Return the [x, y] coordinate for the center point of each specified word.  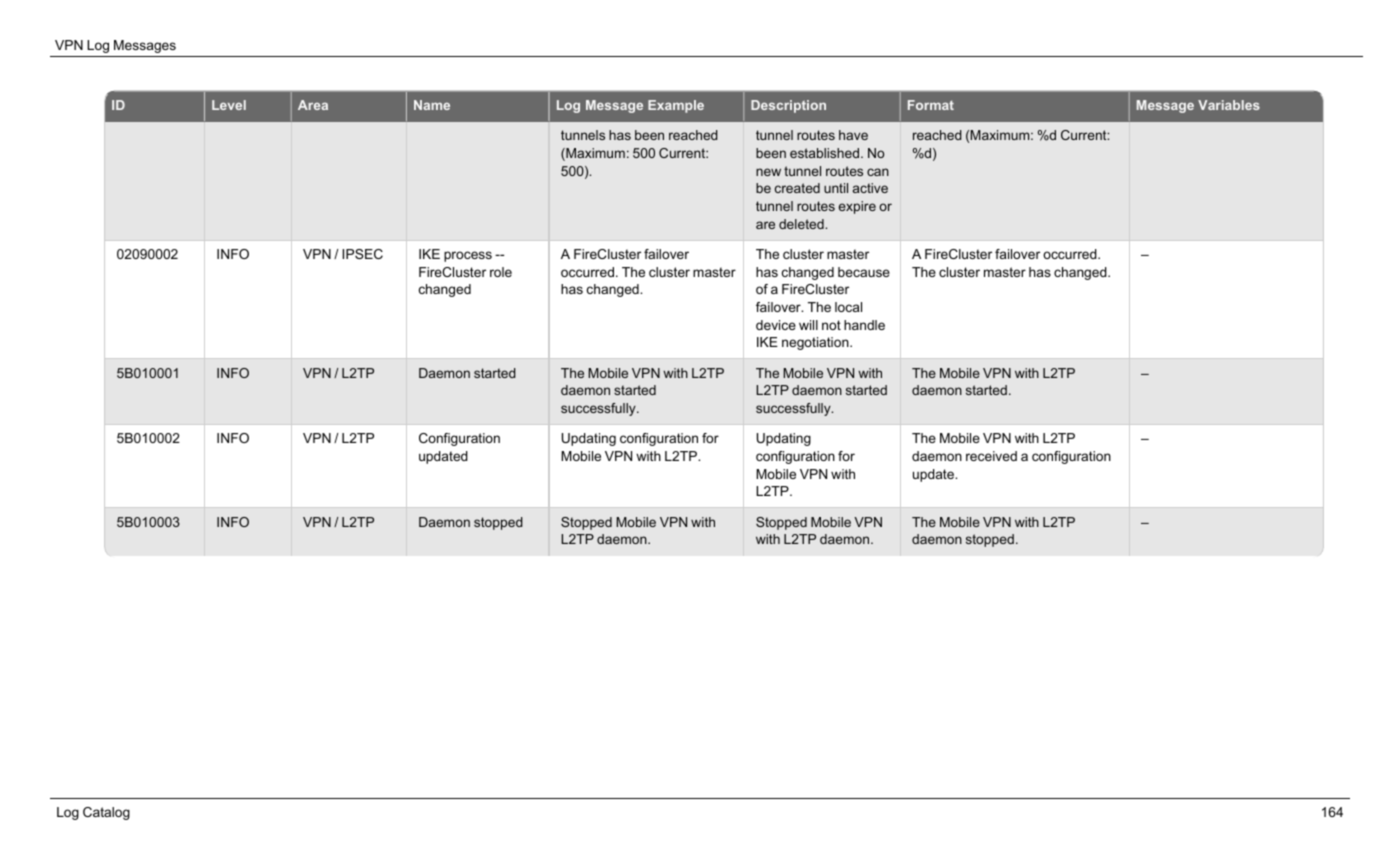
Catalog [106, 813]
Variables [1229, 105]
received [991, 456]
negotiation [816, 343]
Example [676, 106]
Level [229, 105]
